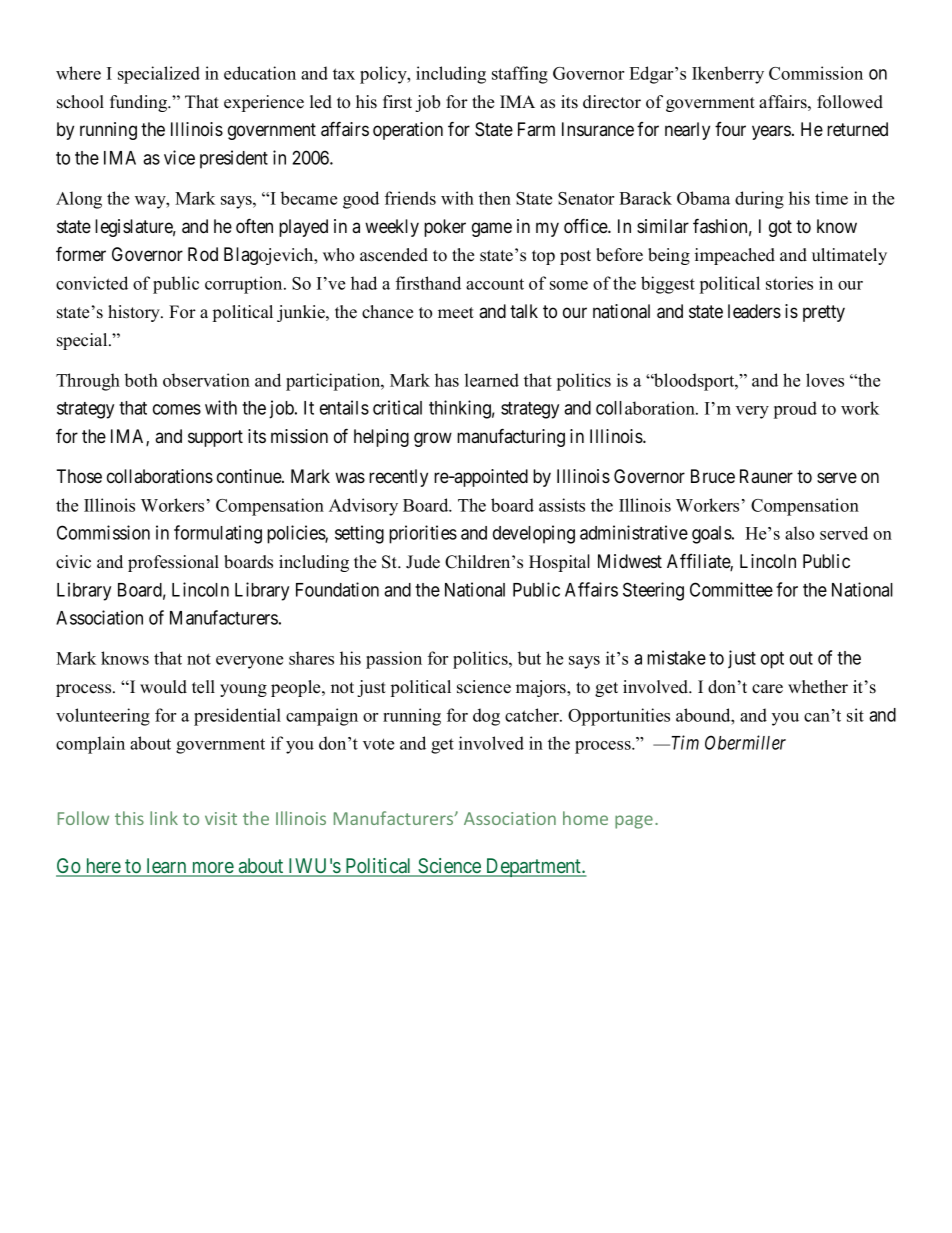 Image resolution: width=952 pixels, height=1233 pixels. I want to click on Committee, so click(731, 589).
